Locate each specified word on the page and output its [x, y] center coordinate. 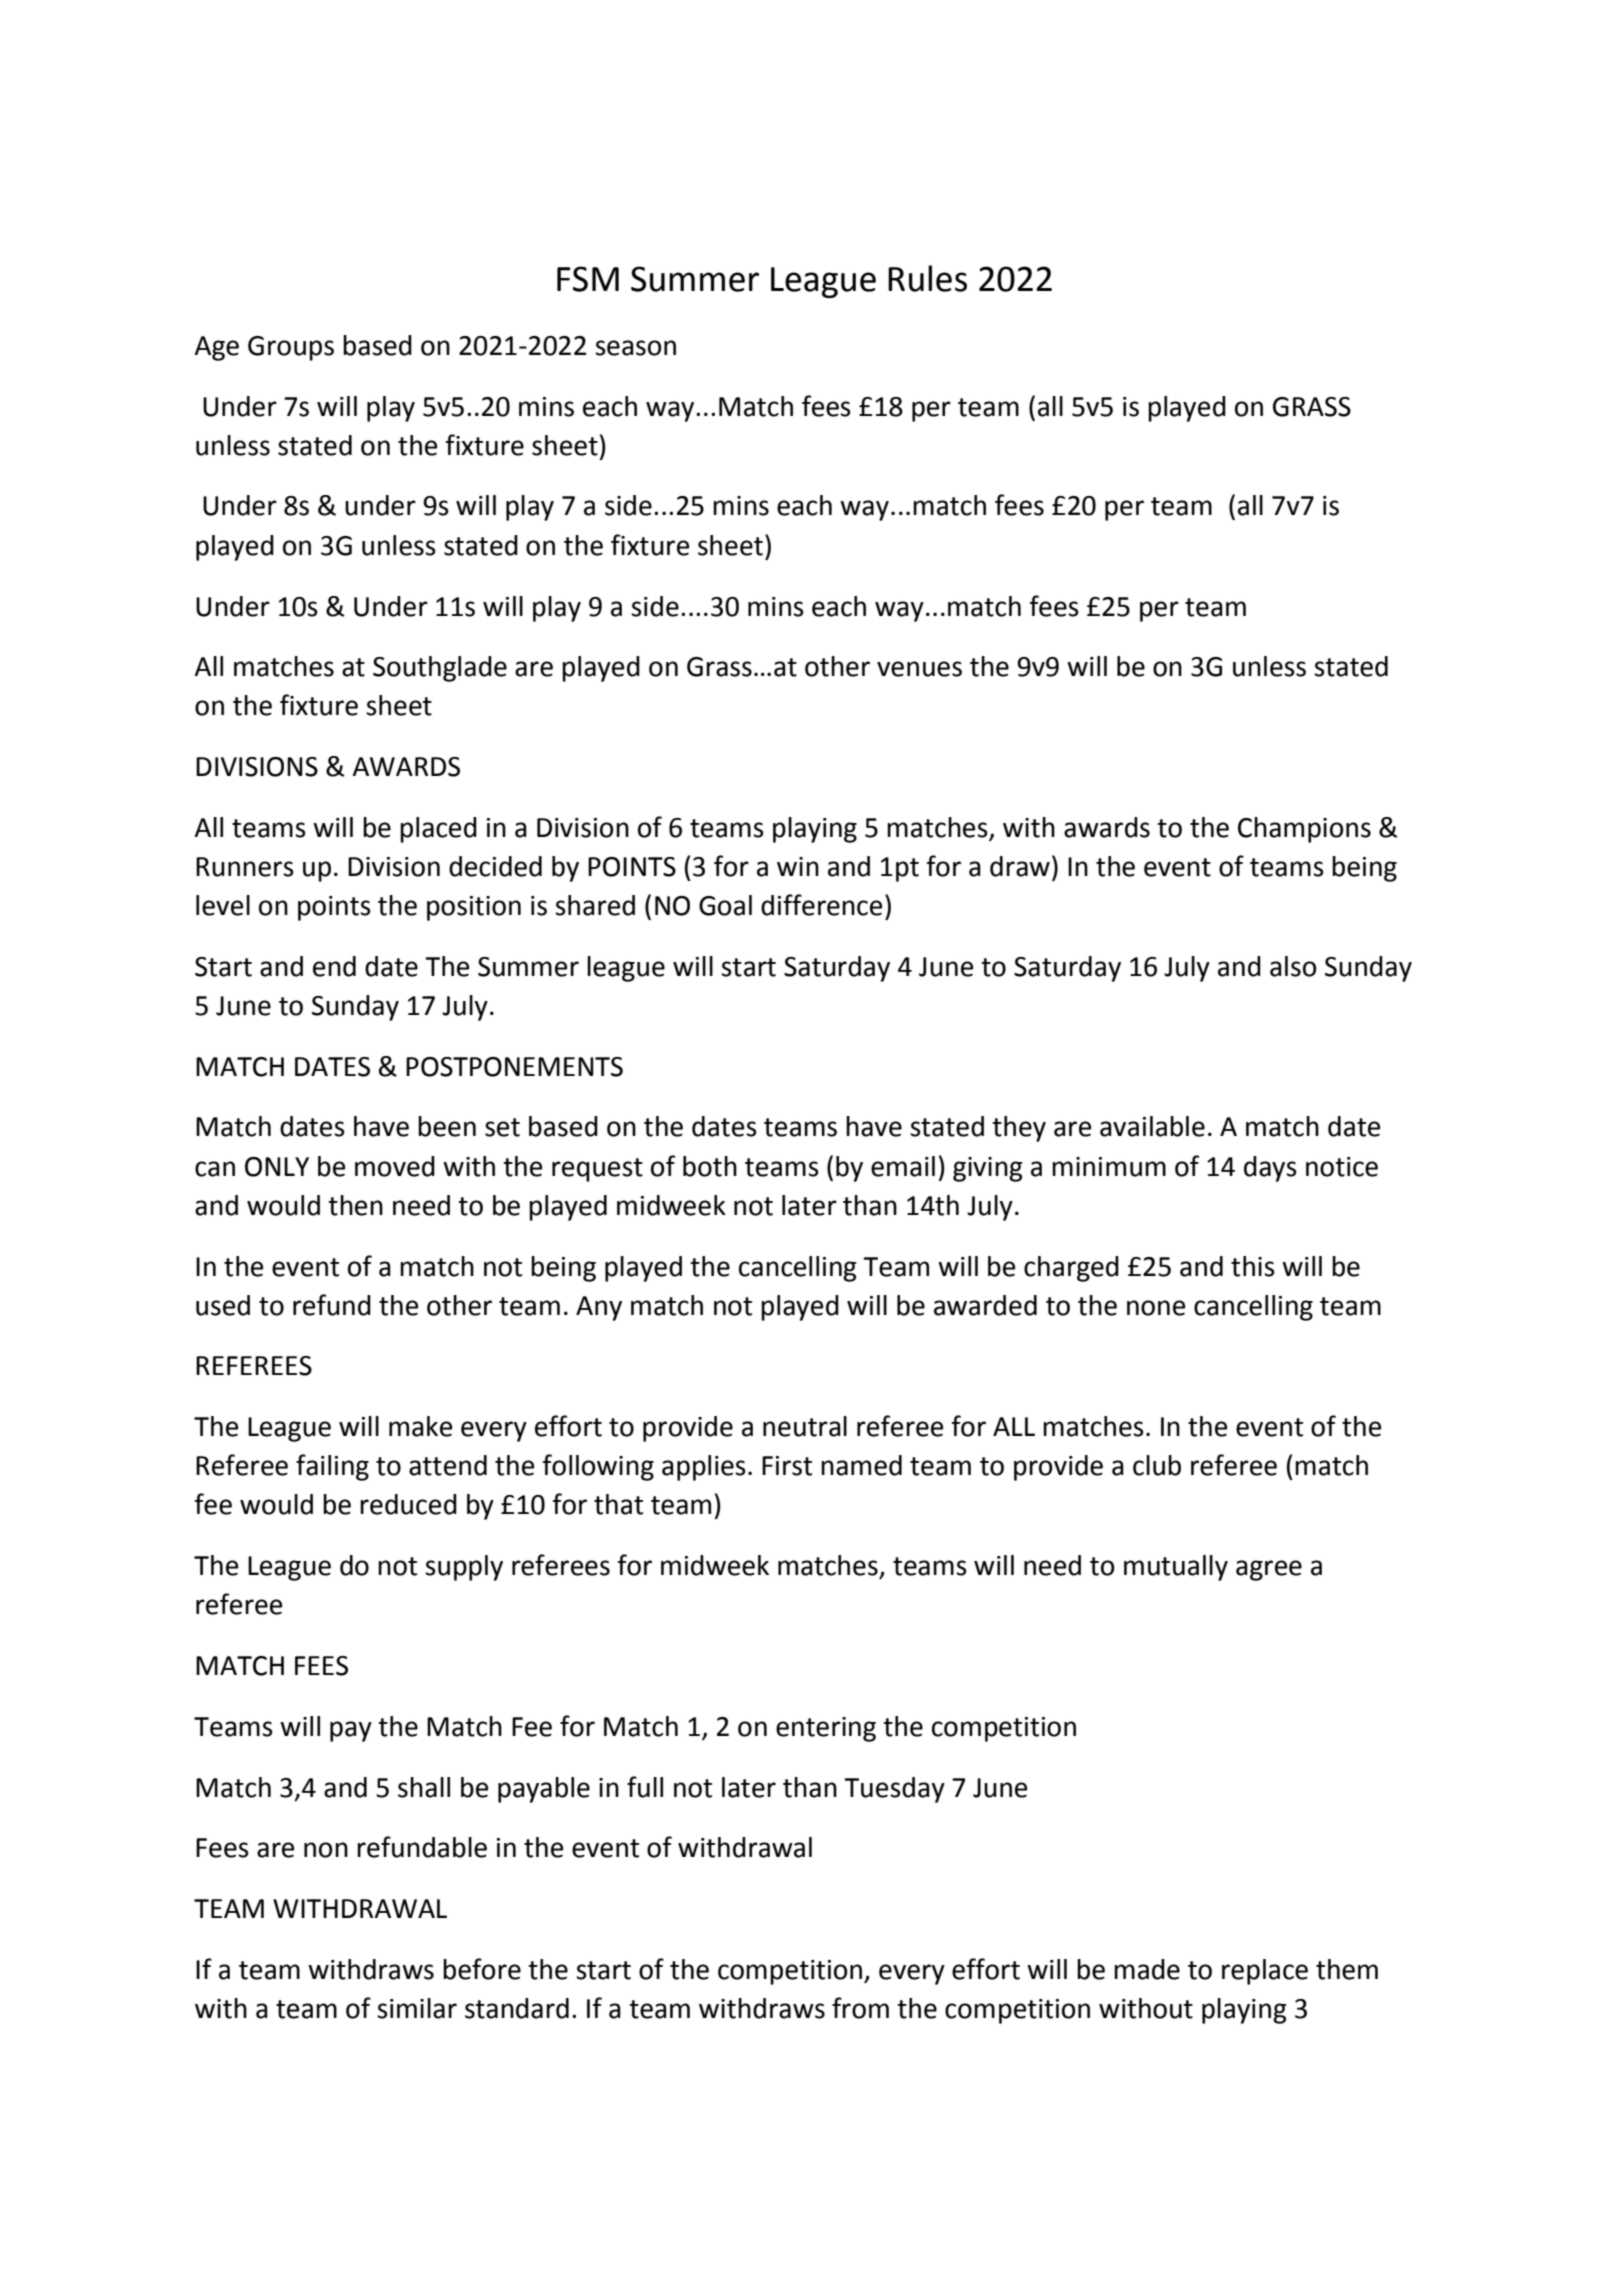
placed [438, 830]
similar [417, 2008]
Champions [1304, 830]
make [420, 1426]
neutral [805, 1426]
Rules [927, 278]
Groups [291, 348]
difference [821, 905]
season [635, 348]
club [1157, 1465]
